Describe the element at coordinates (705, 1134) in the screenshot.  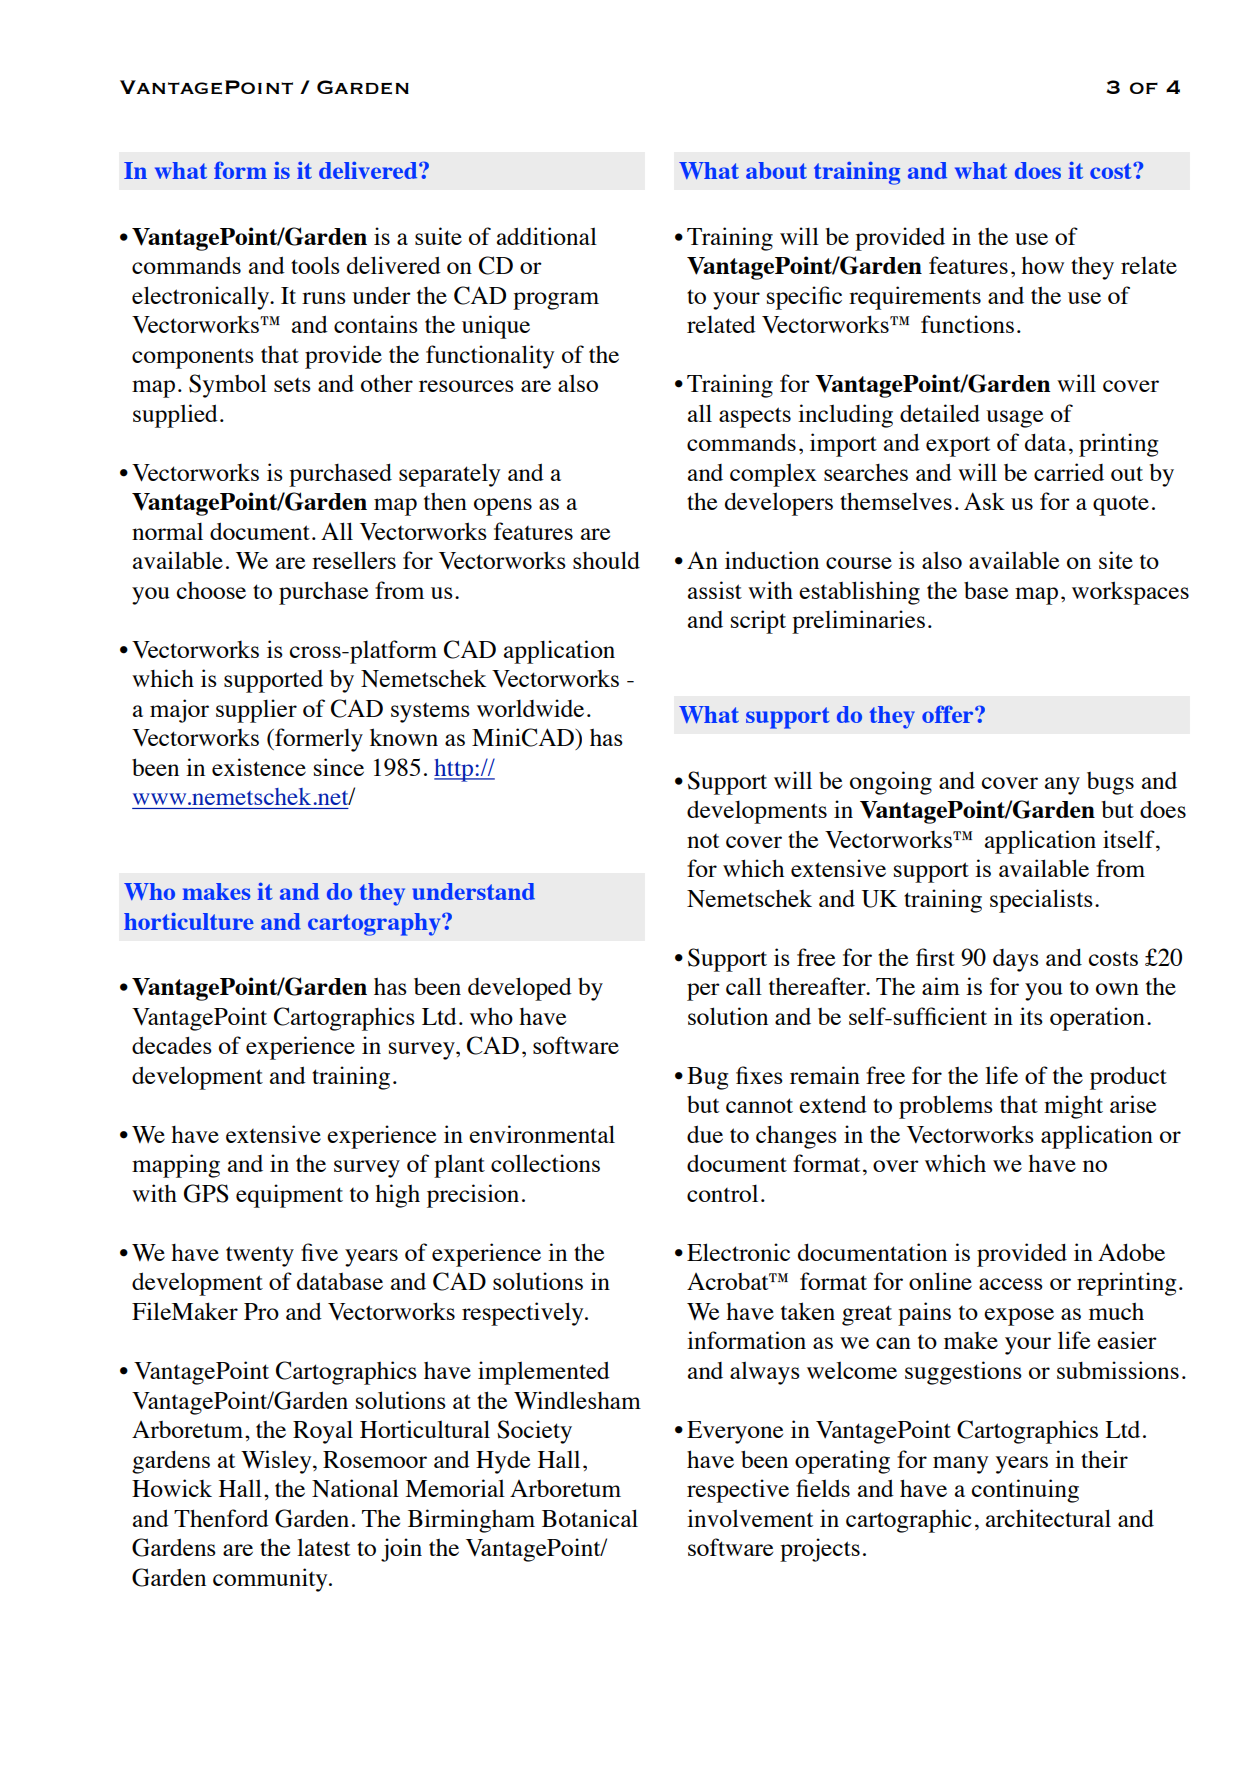
I see `due` at that location.
